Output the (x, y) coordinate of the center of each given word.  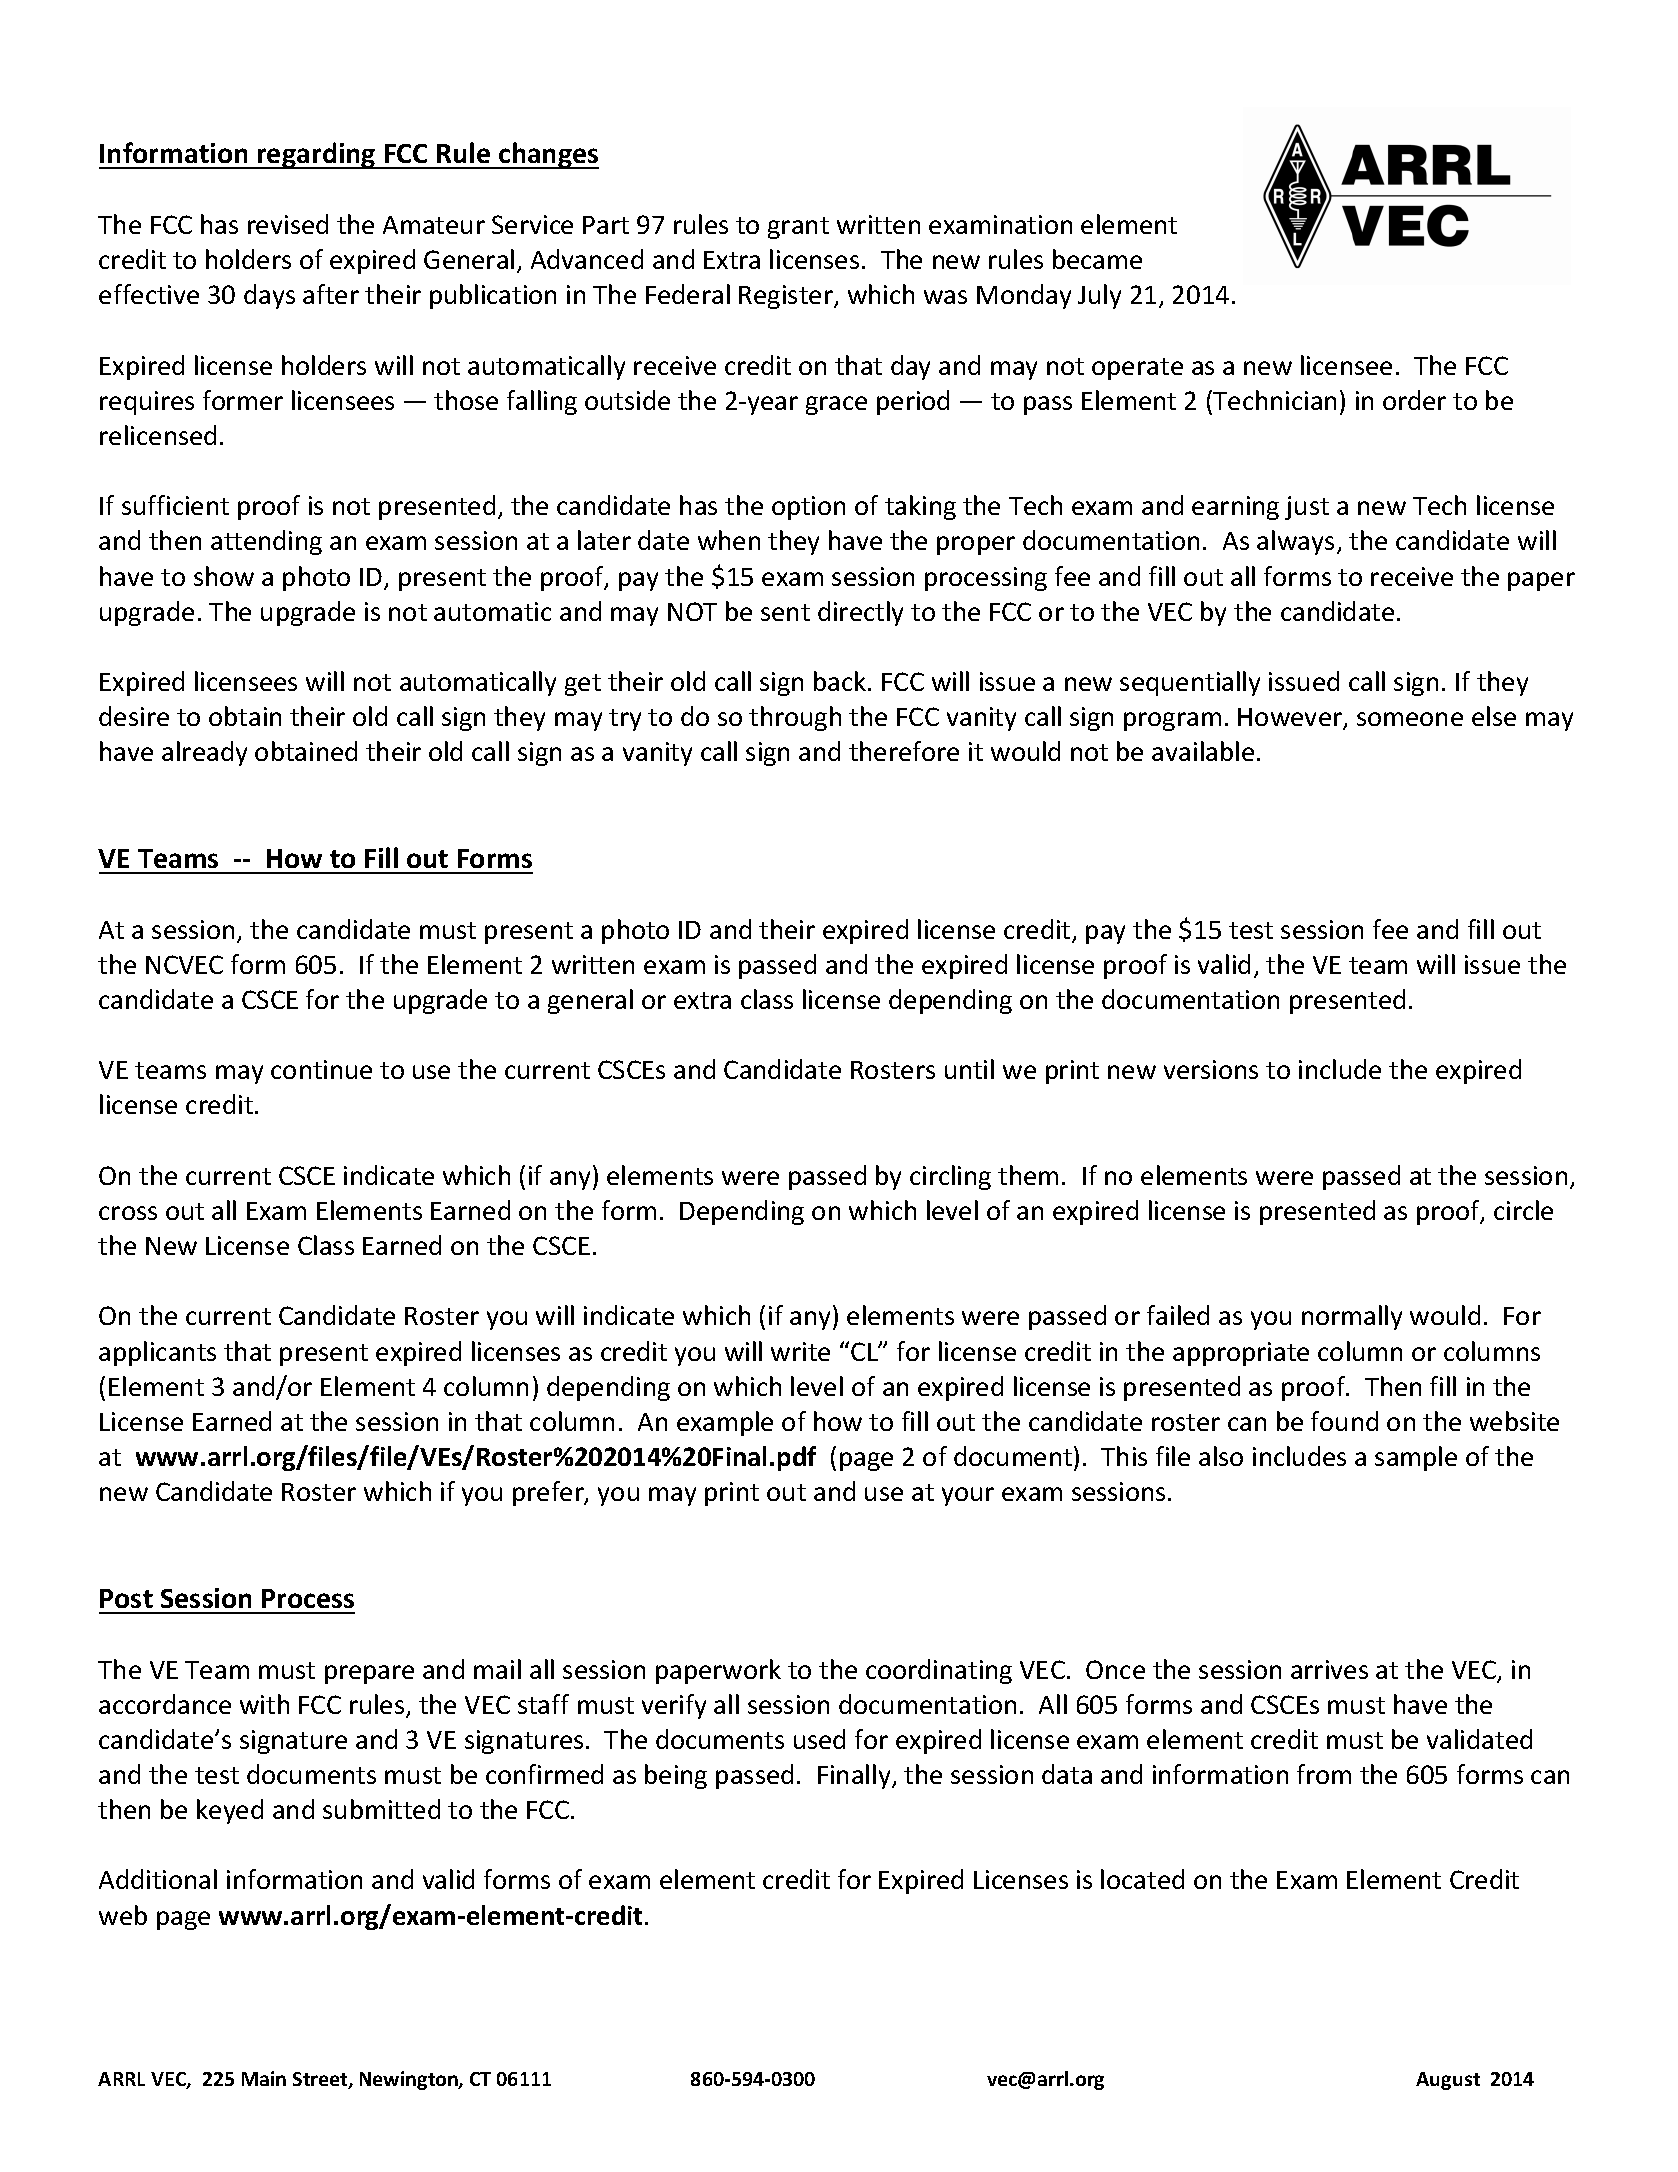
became (1097, 259)
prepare (369, 1674)
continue (321, 1069)
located (1142, 1879)
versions (1211, 1069)
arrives (1329, 1669)
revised (288, 224)
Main (264, 2078)
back (841, 681)
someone (1410, 719)
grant (798, 228)
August (1448, 2081)
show (224, 576)
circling (950, 1177)
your (968, 1496)
